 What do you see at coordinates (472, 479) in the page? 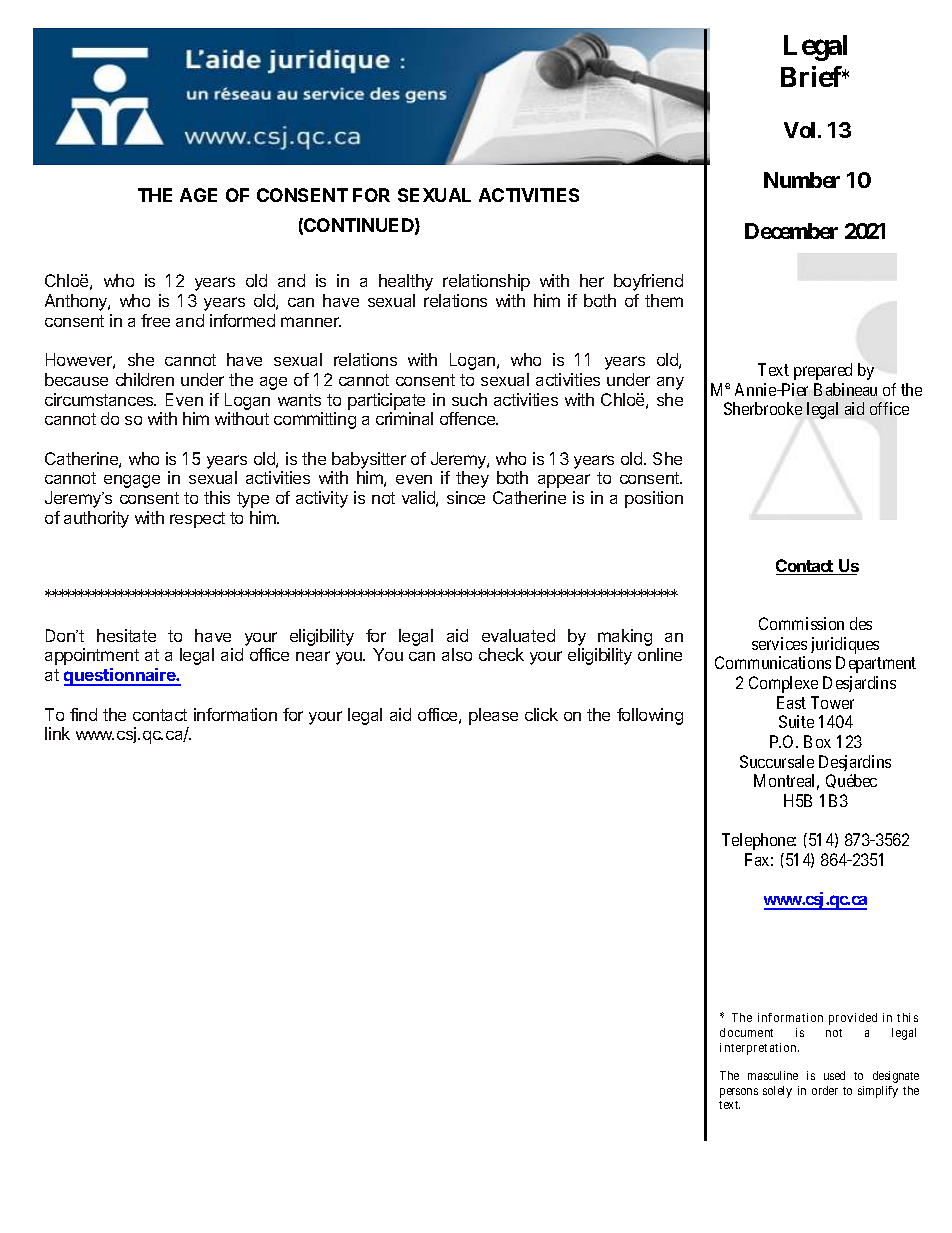
I see `they` at bounding box center [472, 479].
